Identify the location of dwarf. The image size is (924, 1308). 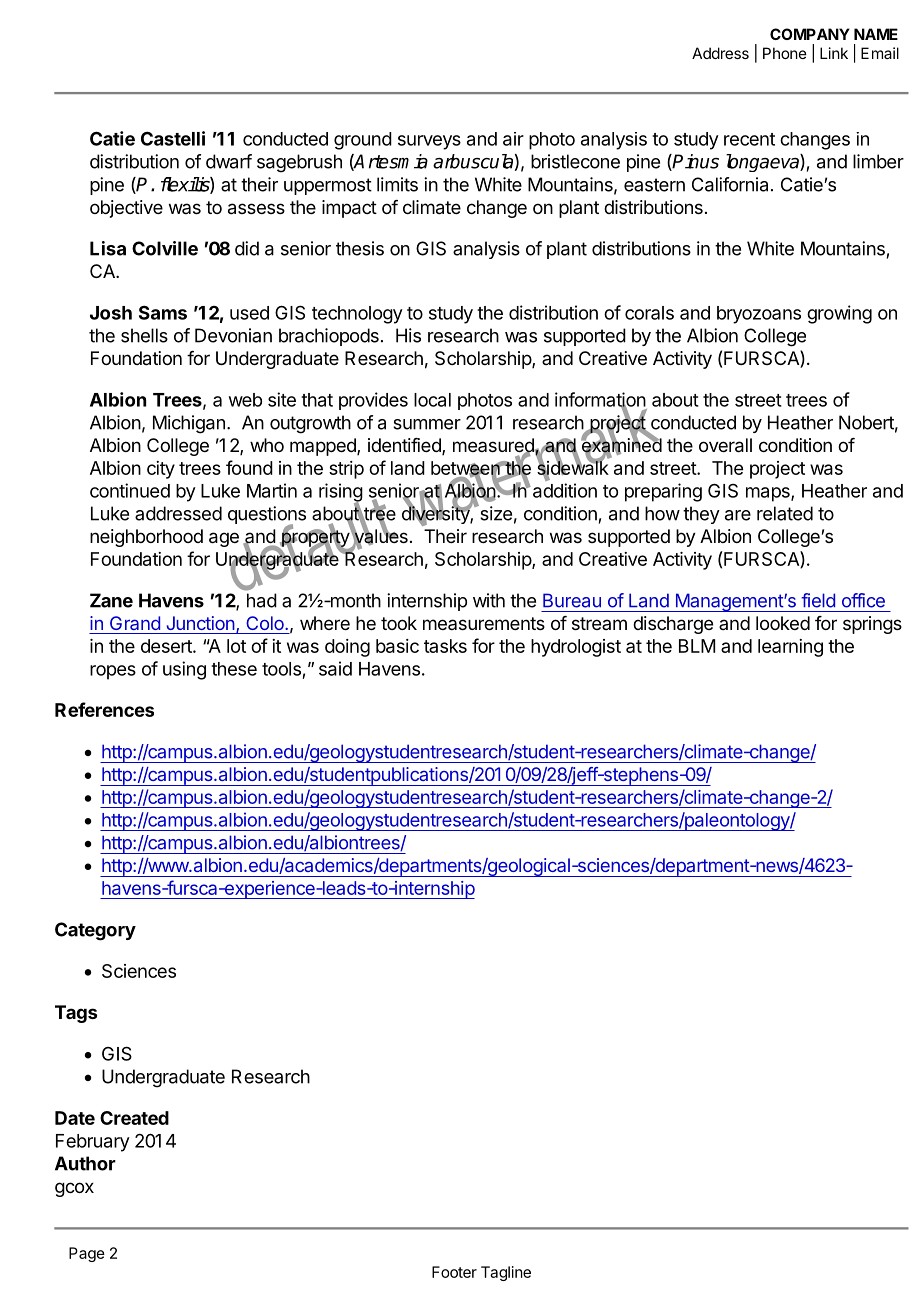
(229, 161).
